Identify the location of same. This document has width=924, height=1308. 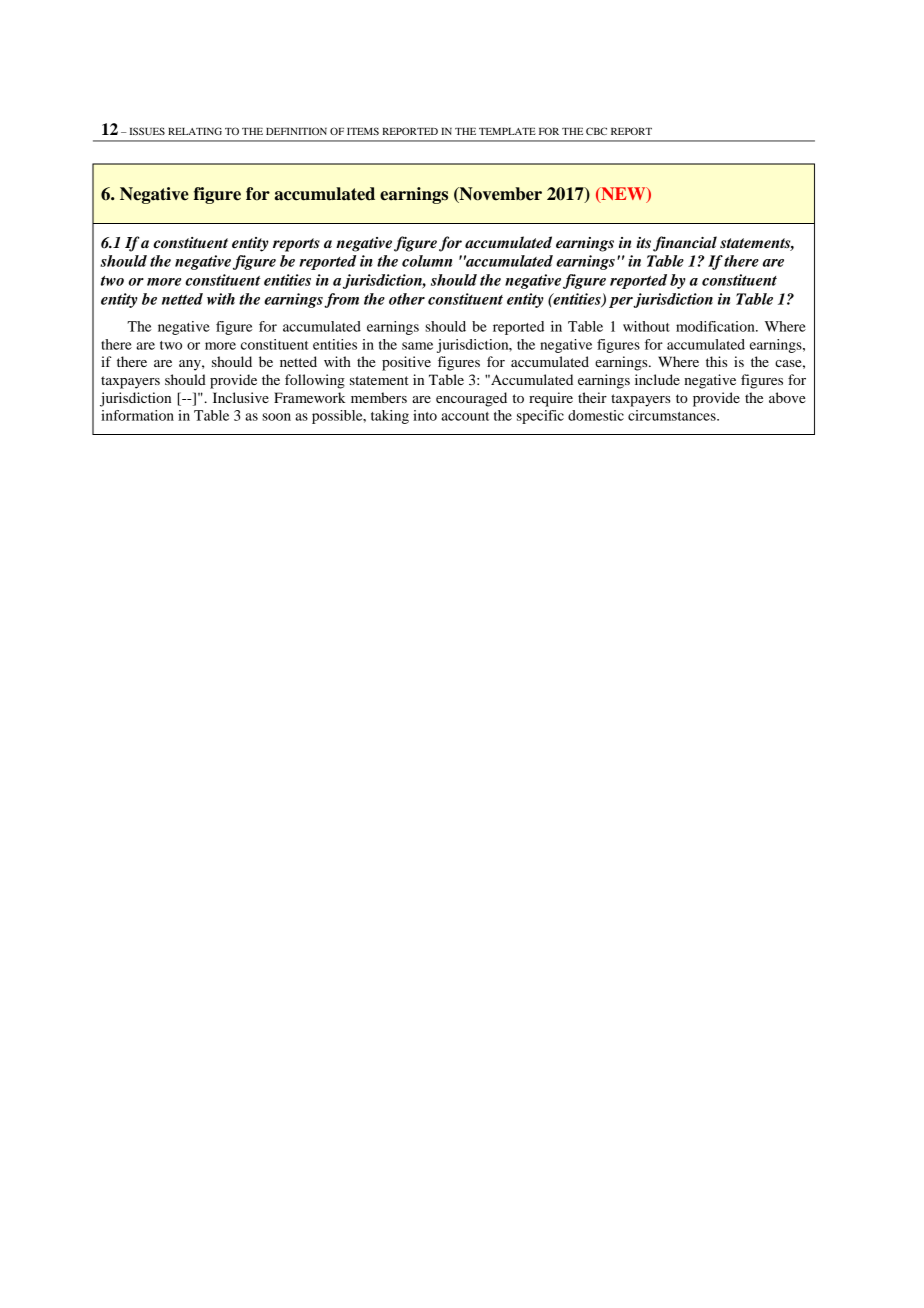
(417, 346).
